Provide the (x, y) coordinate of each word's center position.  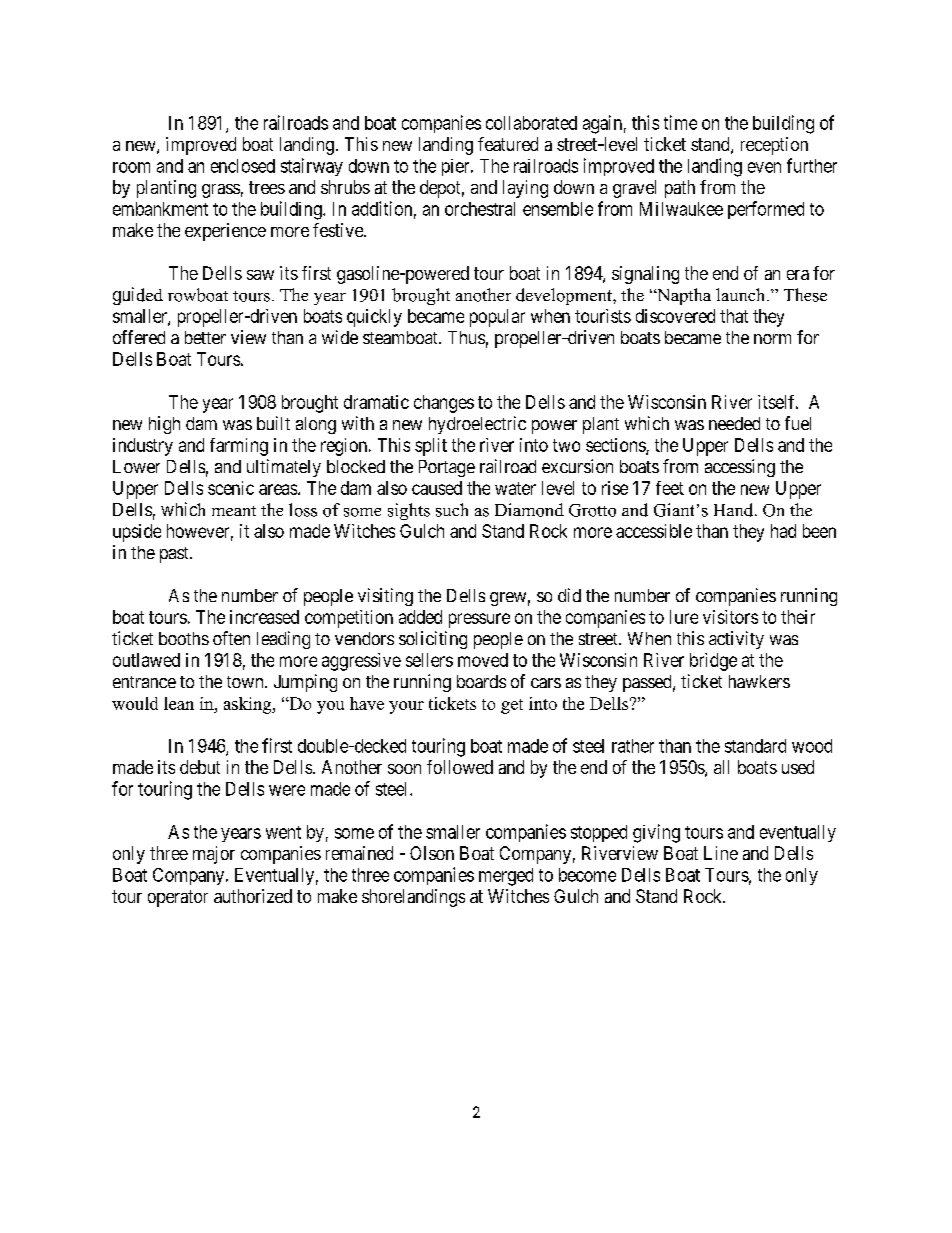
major (214, 855)
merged (506, 877)
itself (778, 402)
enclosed (243, 166)
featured (508, 144)
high (164, 425)
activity (736, 640)
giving (656, 833)
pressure (479, 620)
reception (774, 146)
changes (444, 404)
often (231, 638)
